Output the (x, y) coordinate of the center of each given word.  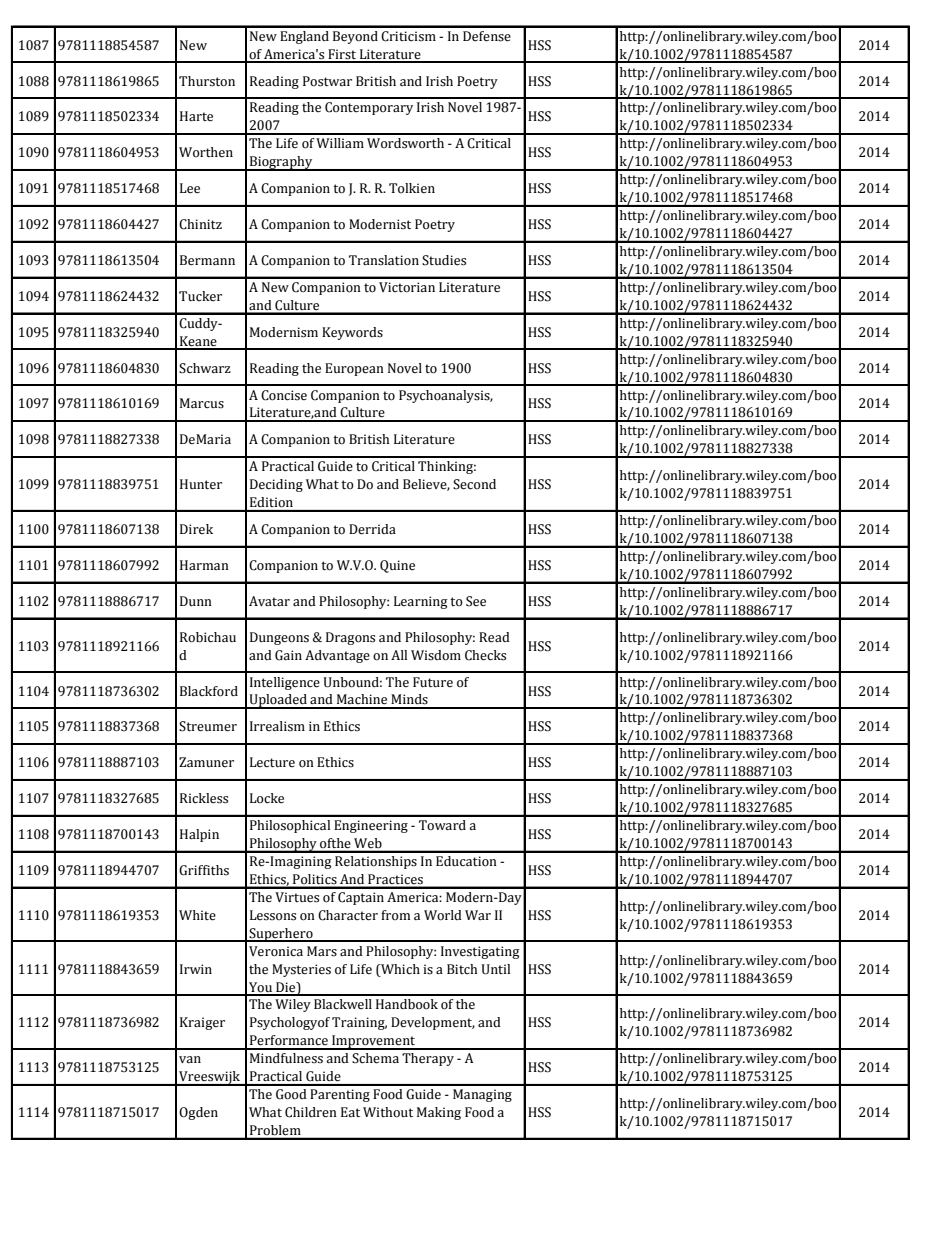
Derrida (372, 529)
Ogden (198, 1113)
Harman (204, 565)
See (476, 601)
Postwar (327, 81)
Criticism (408, 36)
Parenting (340, 1095)
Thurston (207, 81)
